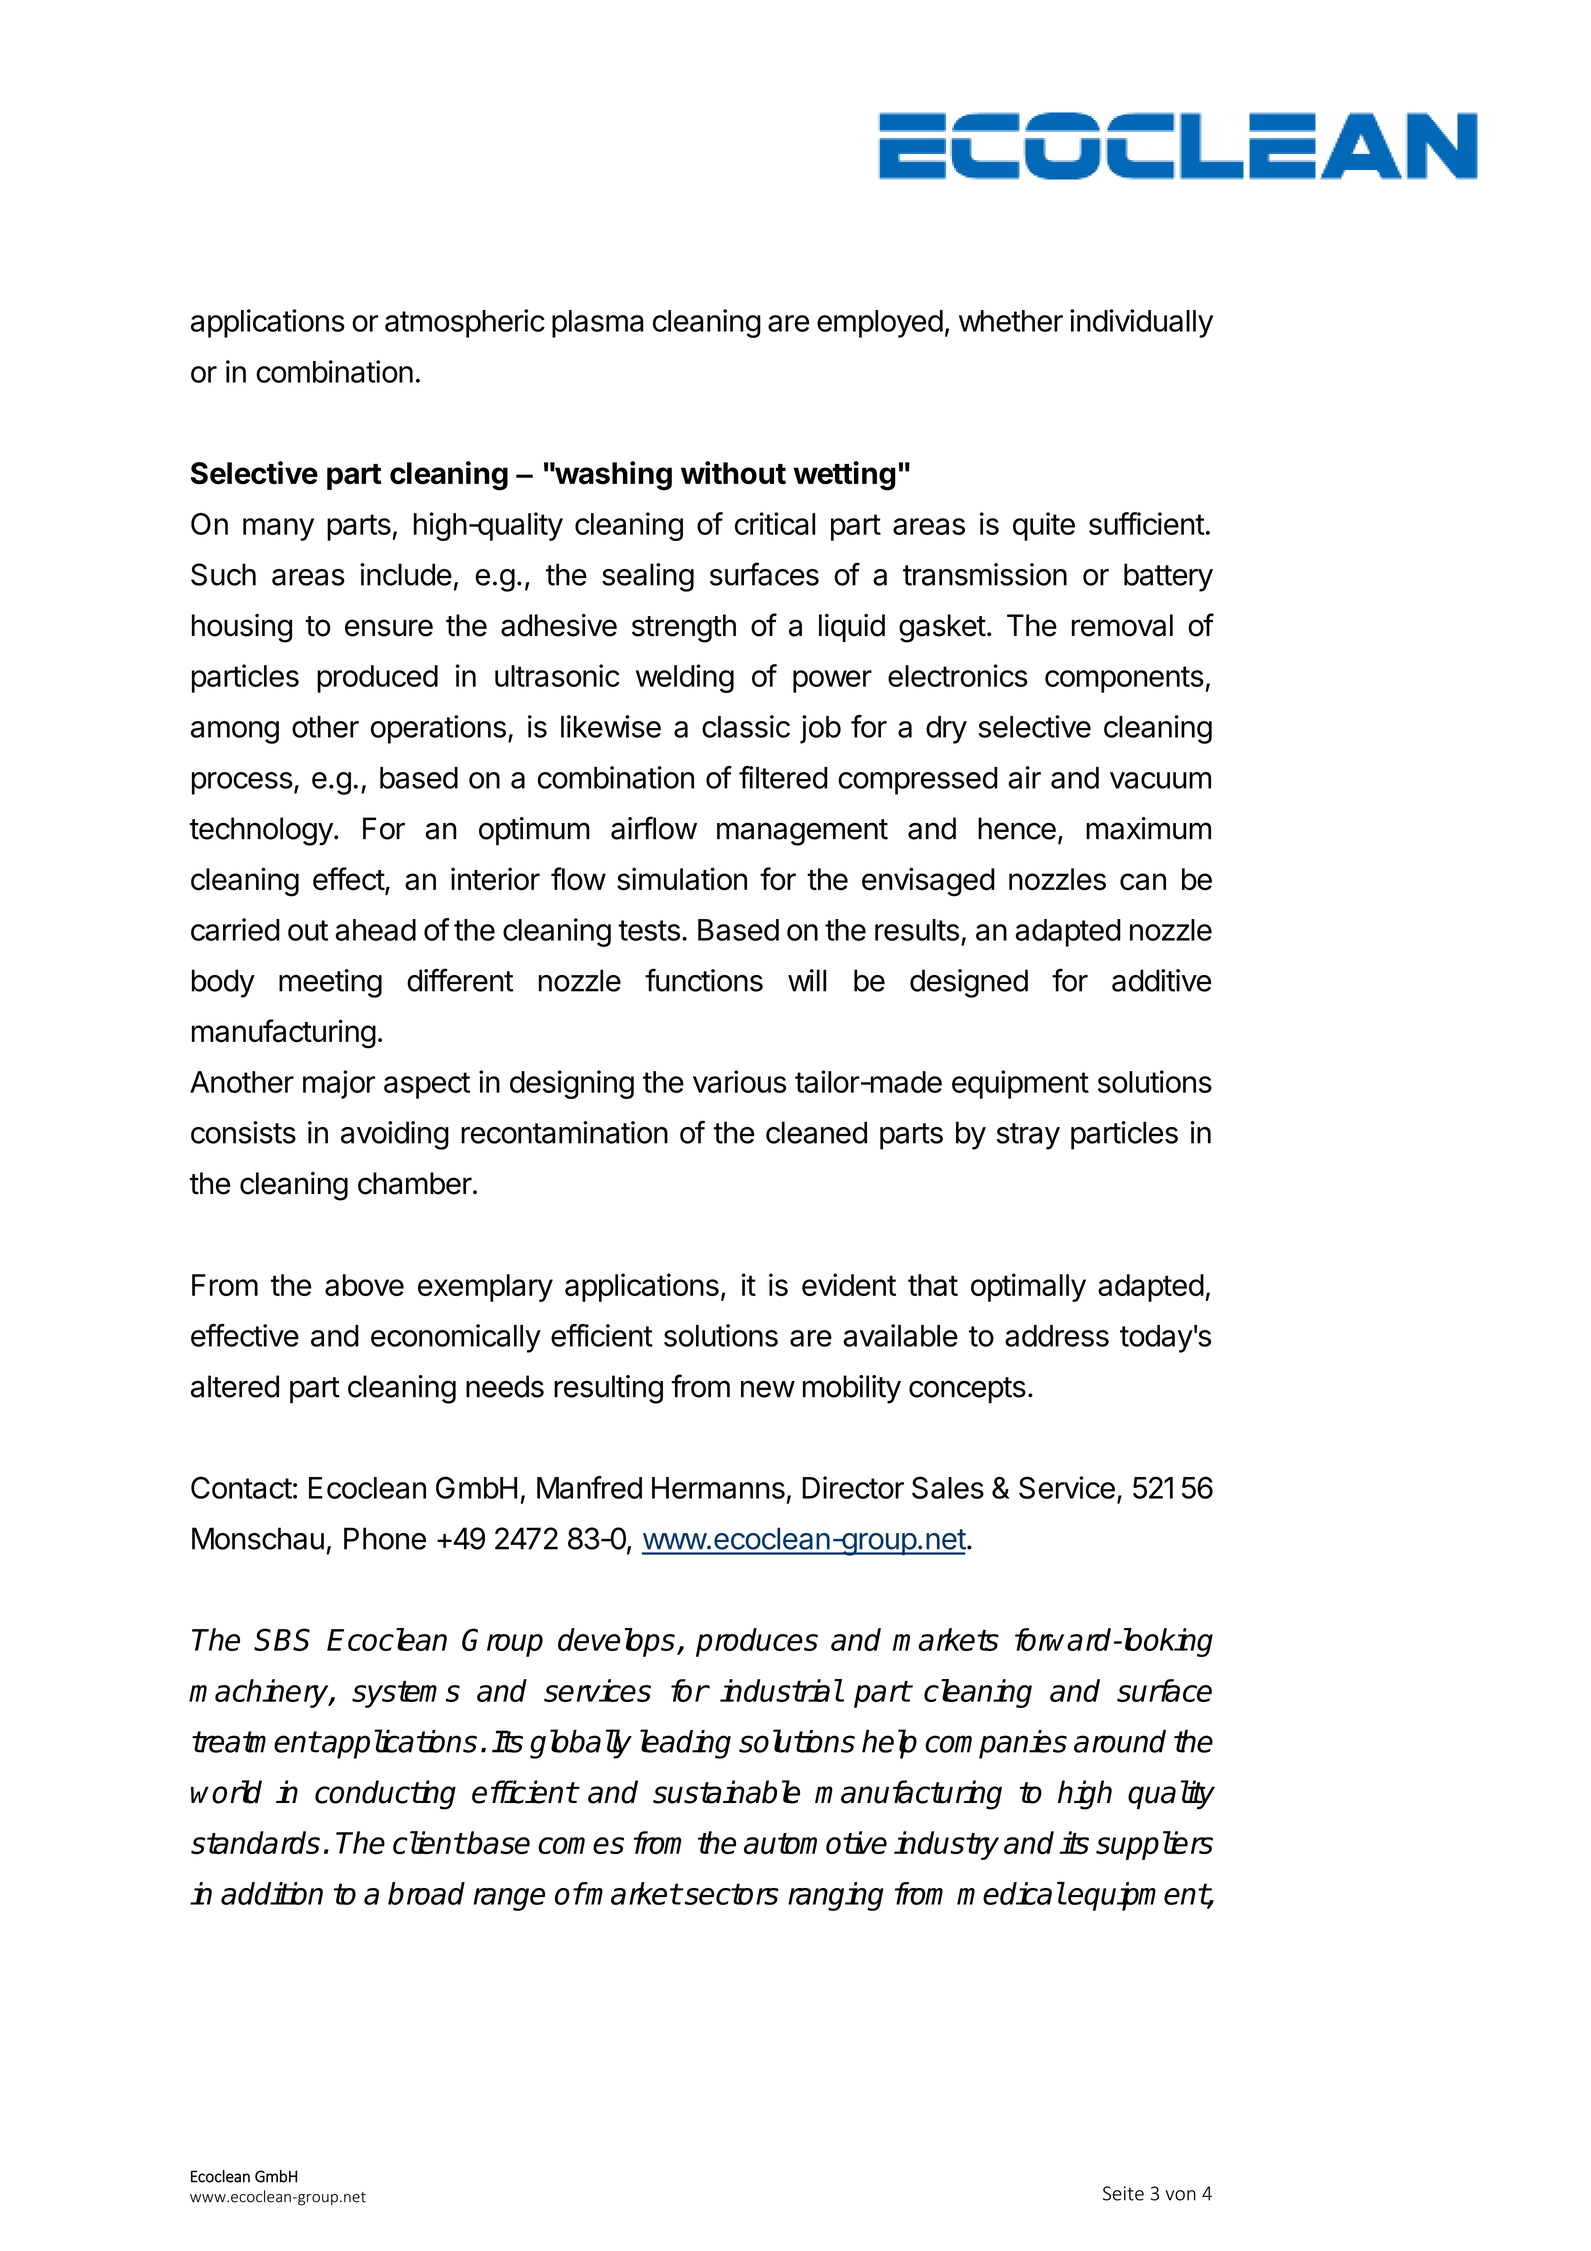  What do you see at coordinates (465, 323) in the screenshot?
I see `atmospheric` at bounding box center [465, 323].
